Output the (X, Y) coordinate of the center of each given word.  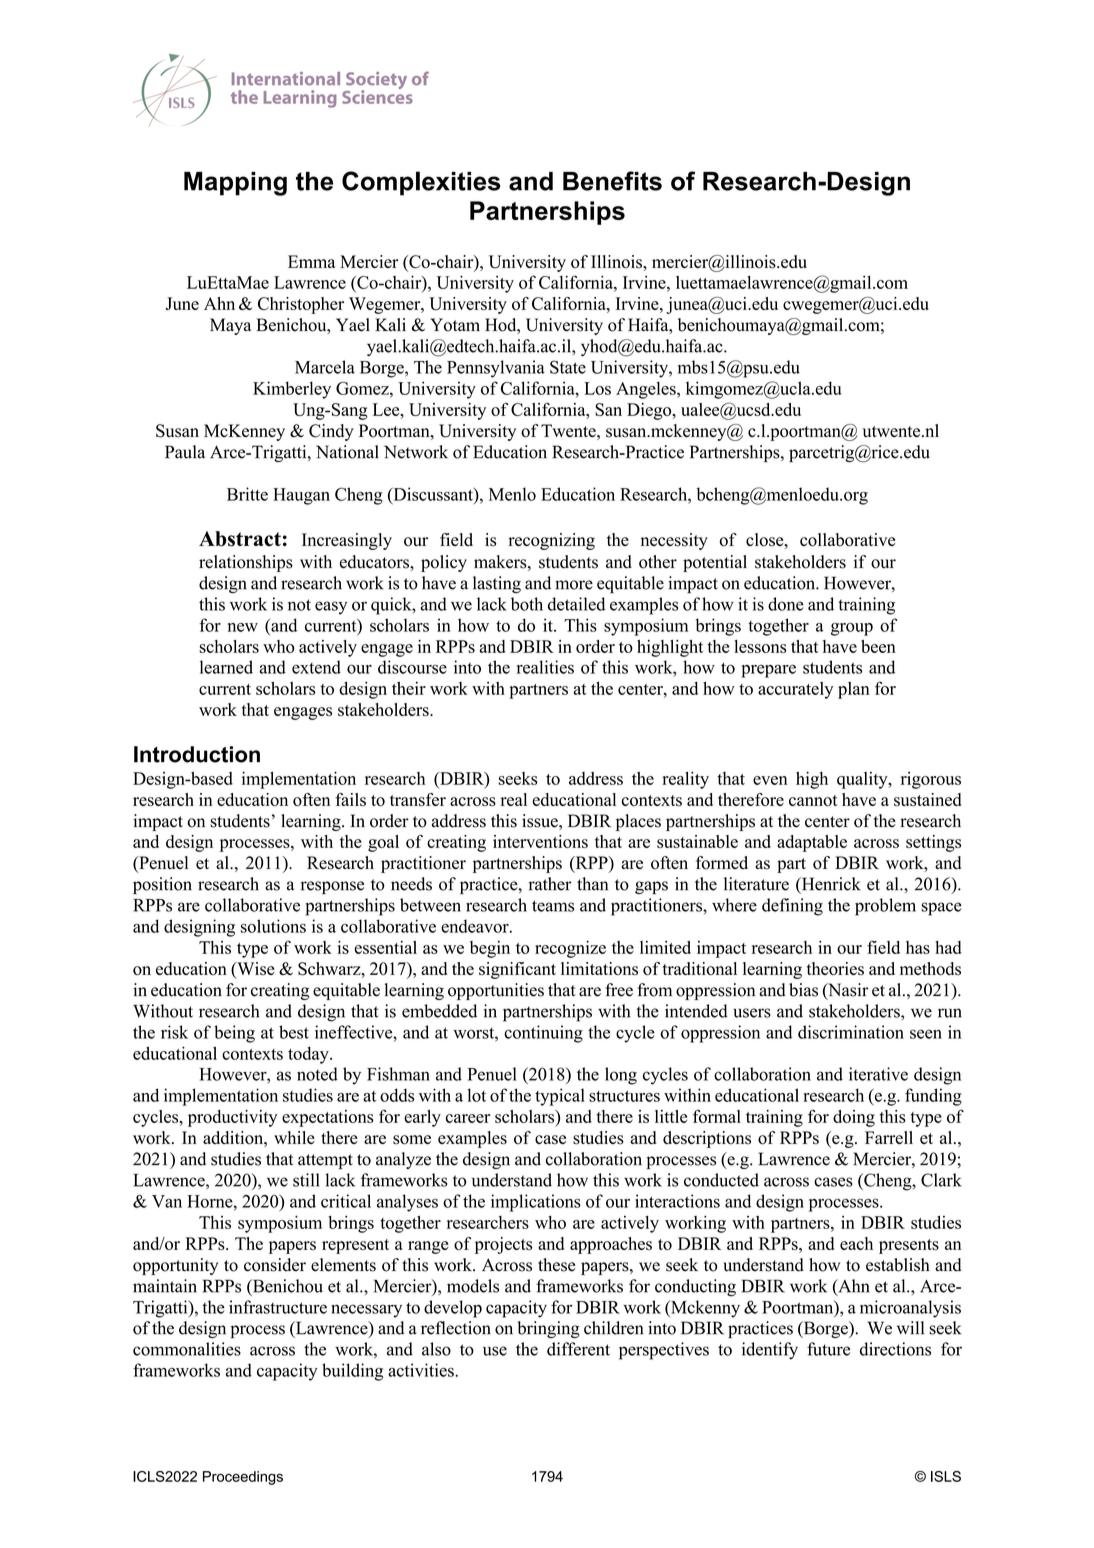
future (828, 1349)
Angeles (647, 390)
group (852, 629)
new (243, 627)
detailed (576, 604)
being (234, 1034)
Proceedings (243, 1478)
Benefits (612, 181)
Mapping (235, 184)
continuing (543, 1034)
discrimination (851, 1032)
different (578, 1349)
